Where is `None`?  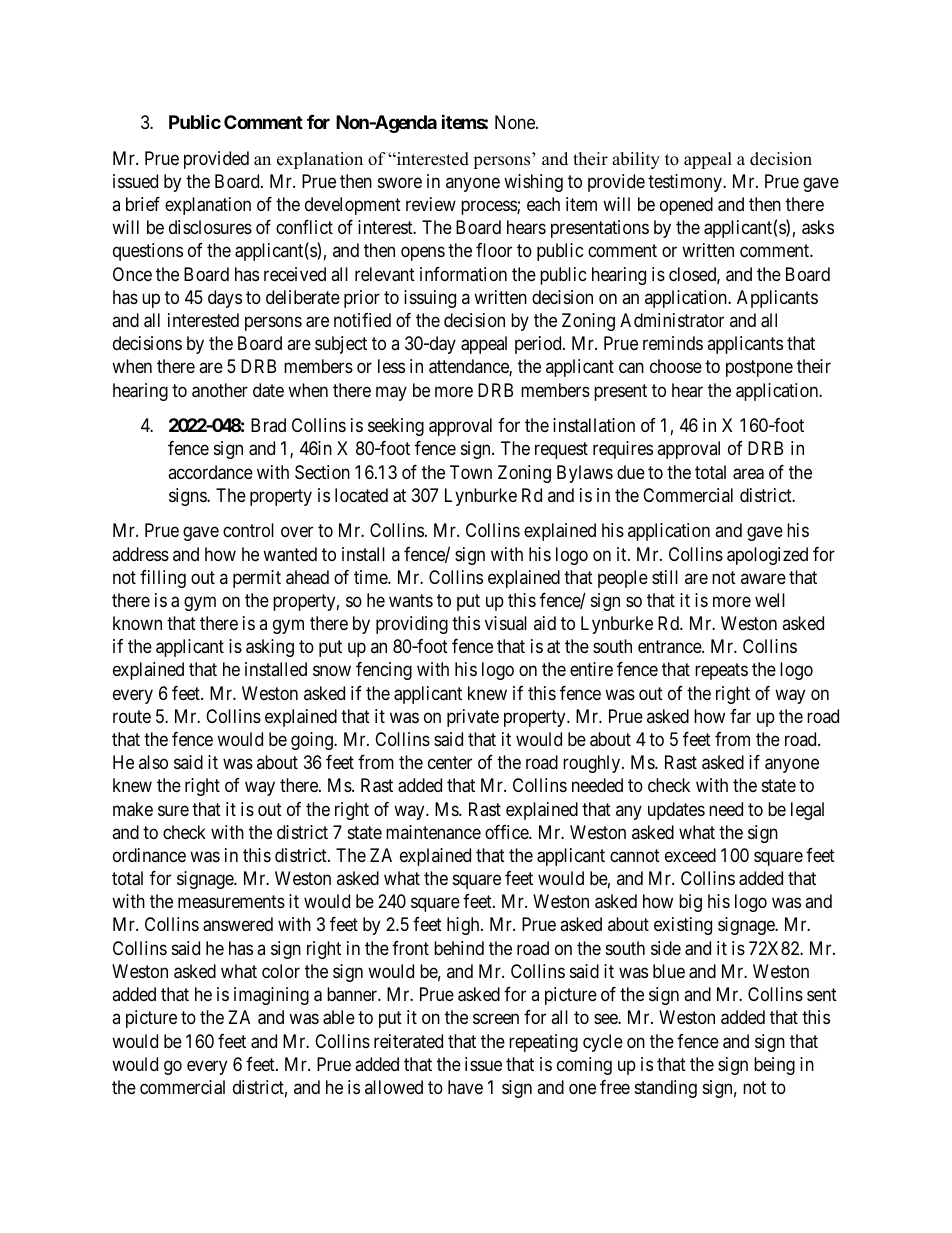
None is located at coordinates (516, 122).
